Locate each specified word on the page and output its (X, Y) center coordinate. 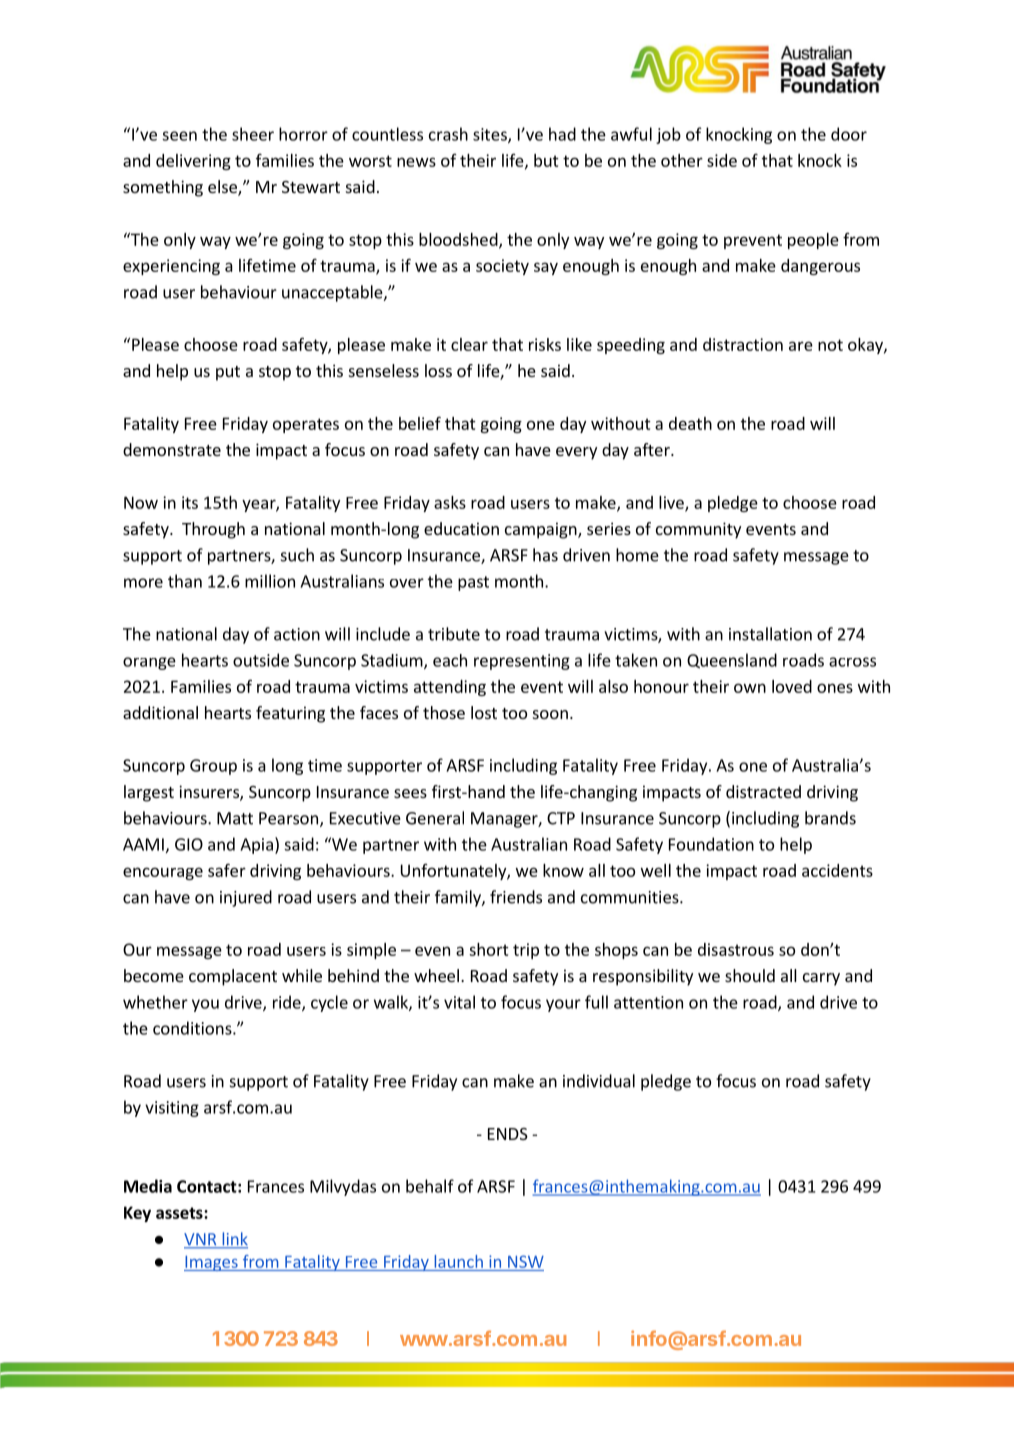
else (223, 188)
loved (792, 686)
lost (484, 712)
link (234, 1240)
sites (491, 135)
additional (160, 712)
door (849, 134)
